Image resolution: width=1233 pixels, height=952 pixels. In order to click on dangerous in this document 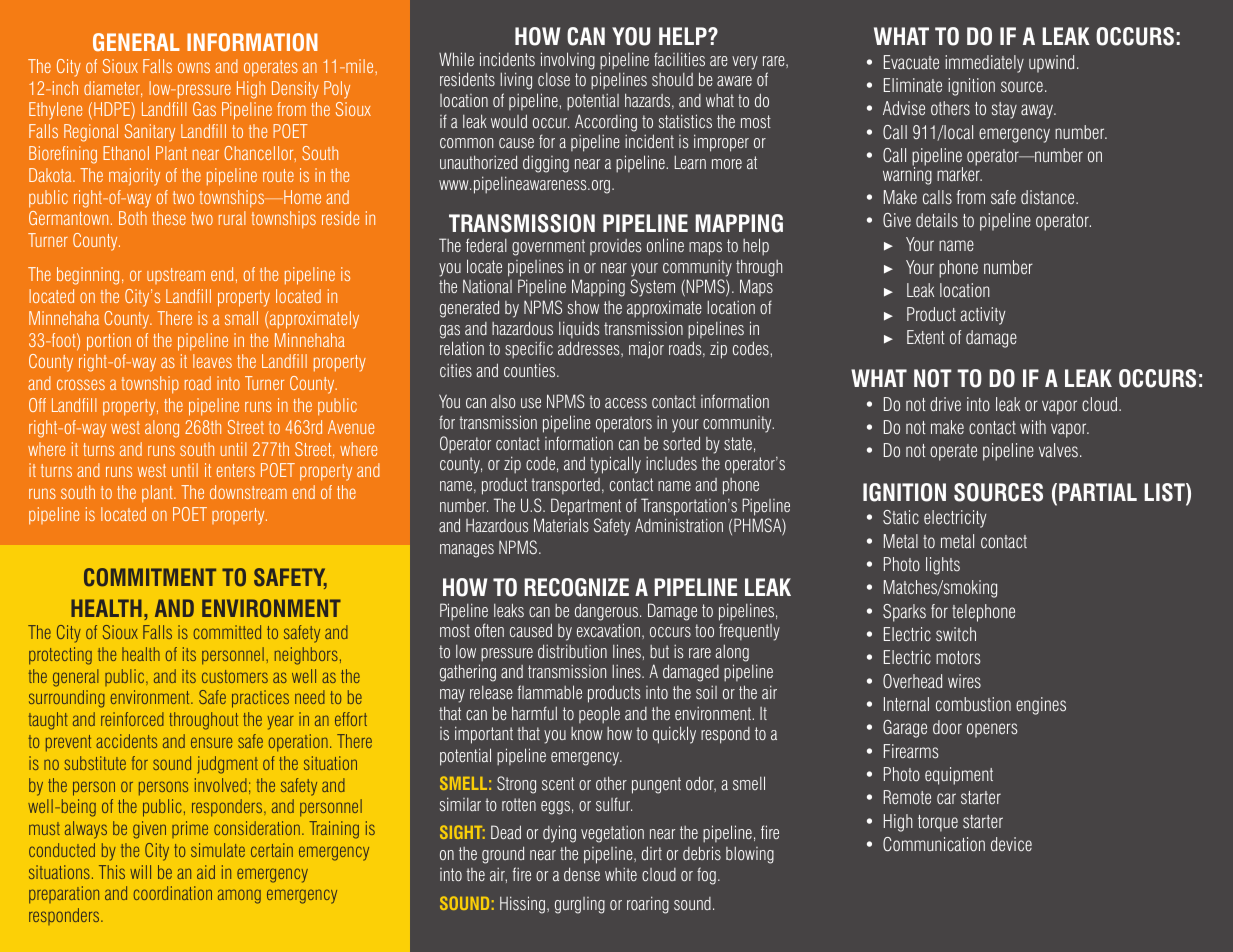, I will do `click(608, 612)`.
